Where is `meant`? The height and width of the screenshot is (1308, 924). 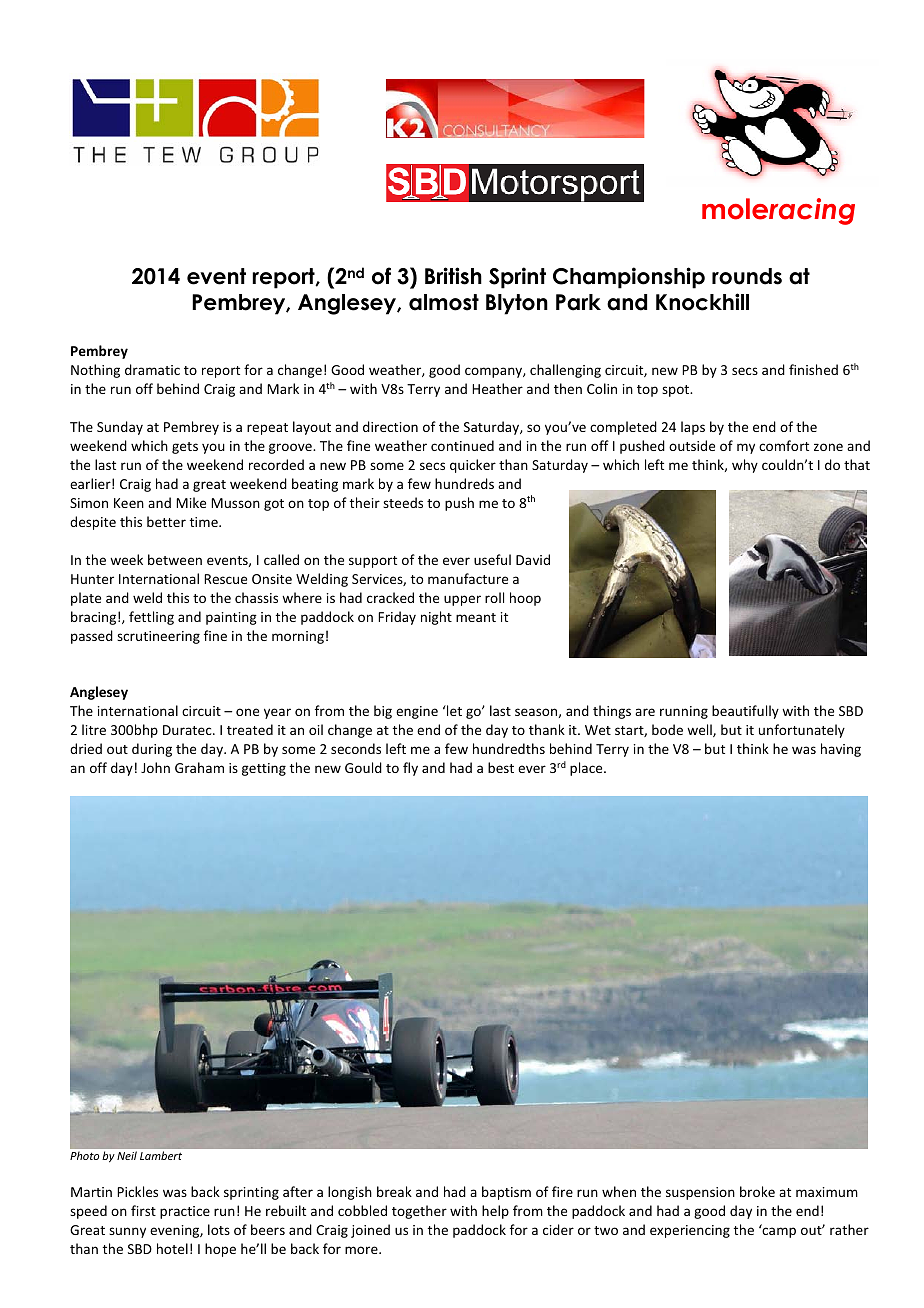
meant is located at coordinates (476, 617).
